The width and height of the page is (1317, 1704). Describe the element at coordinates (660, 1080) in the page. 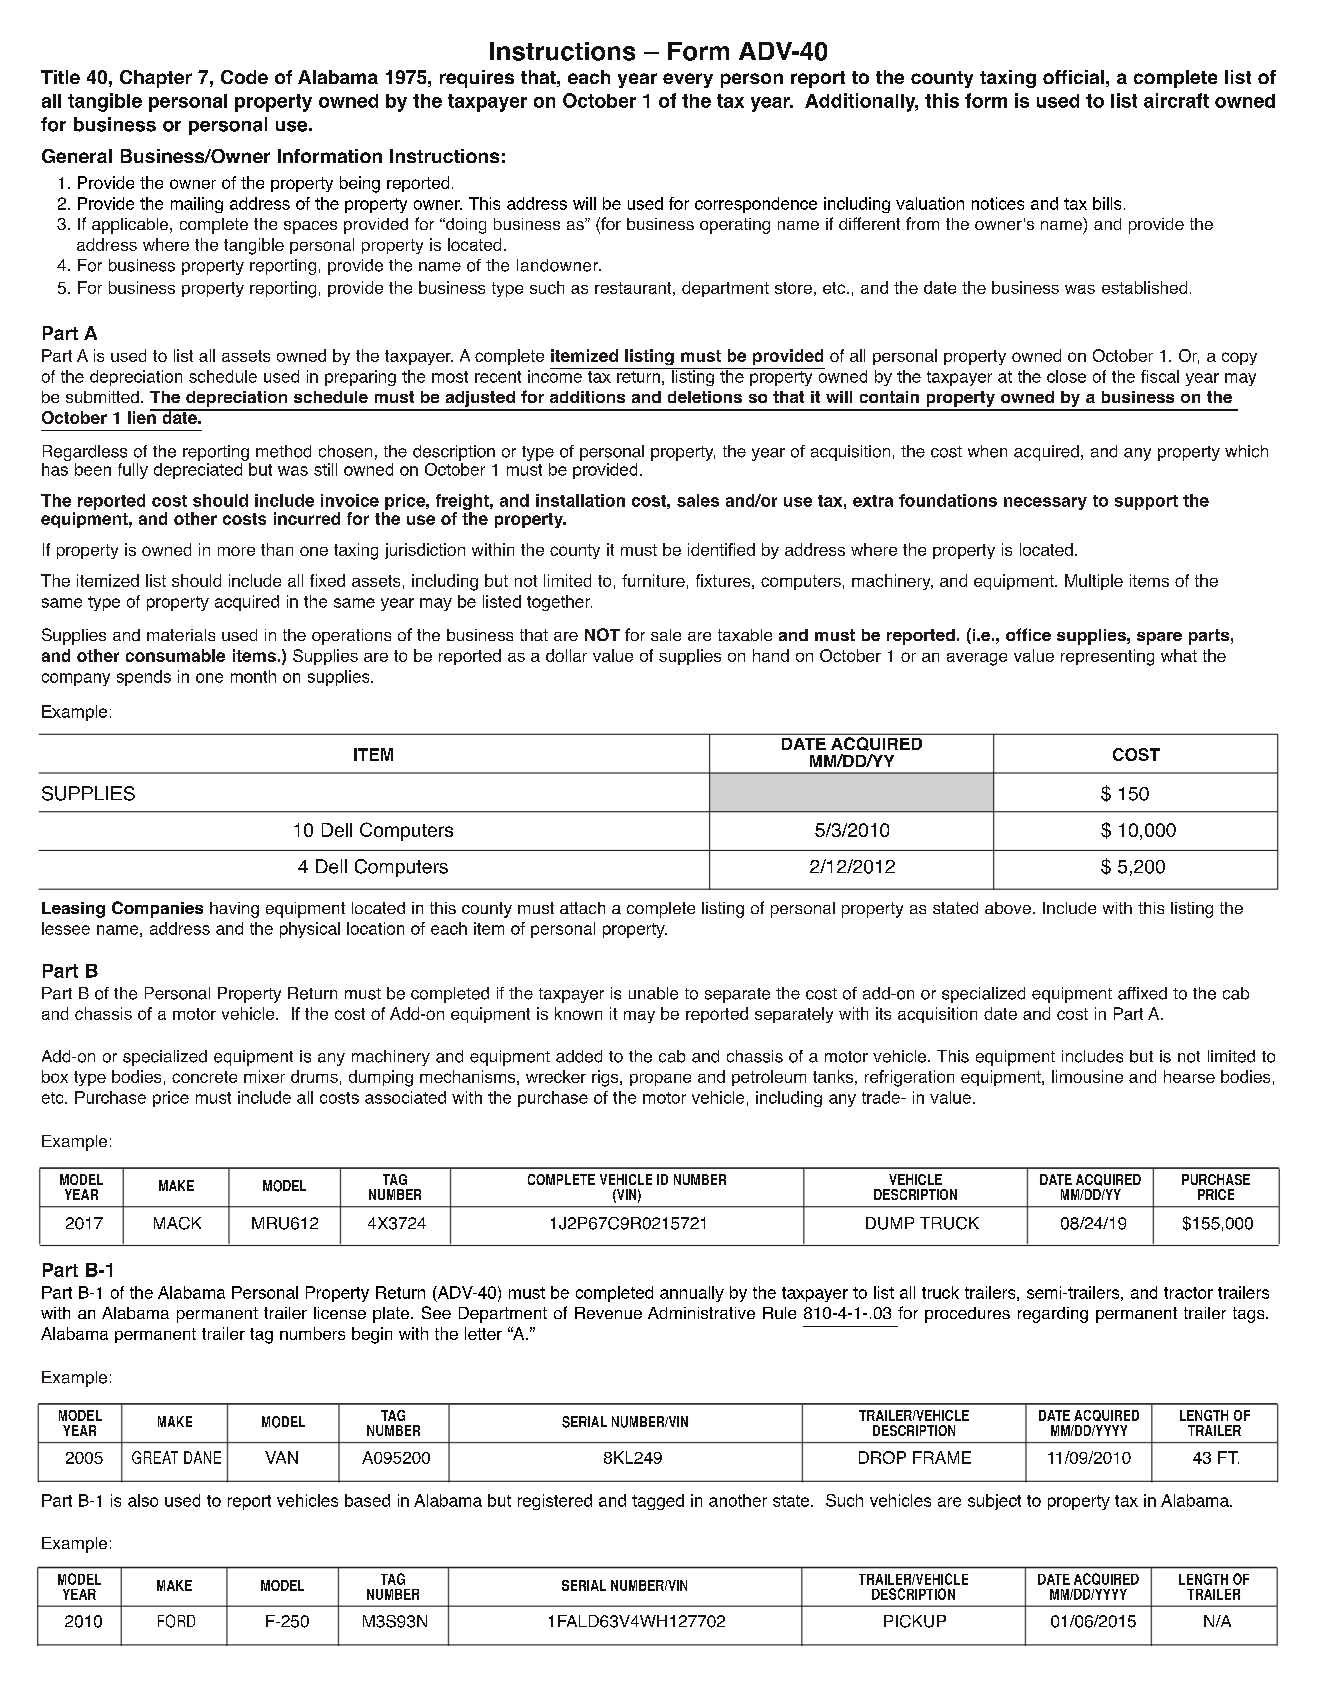

I see `propane` at that location.
